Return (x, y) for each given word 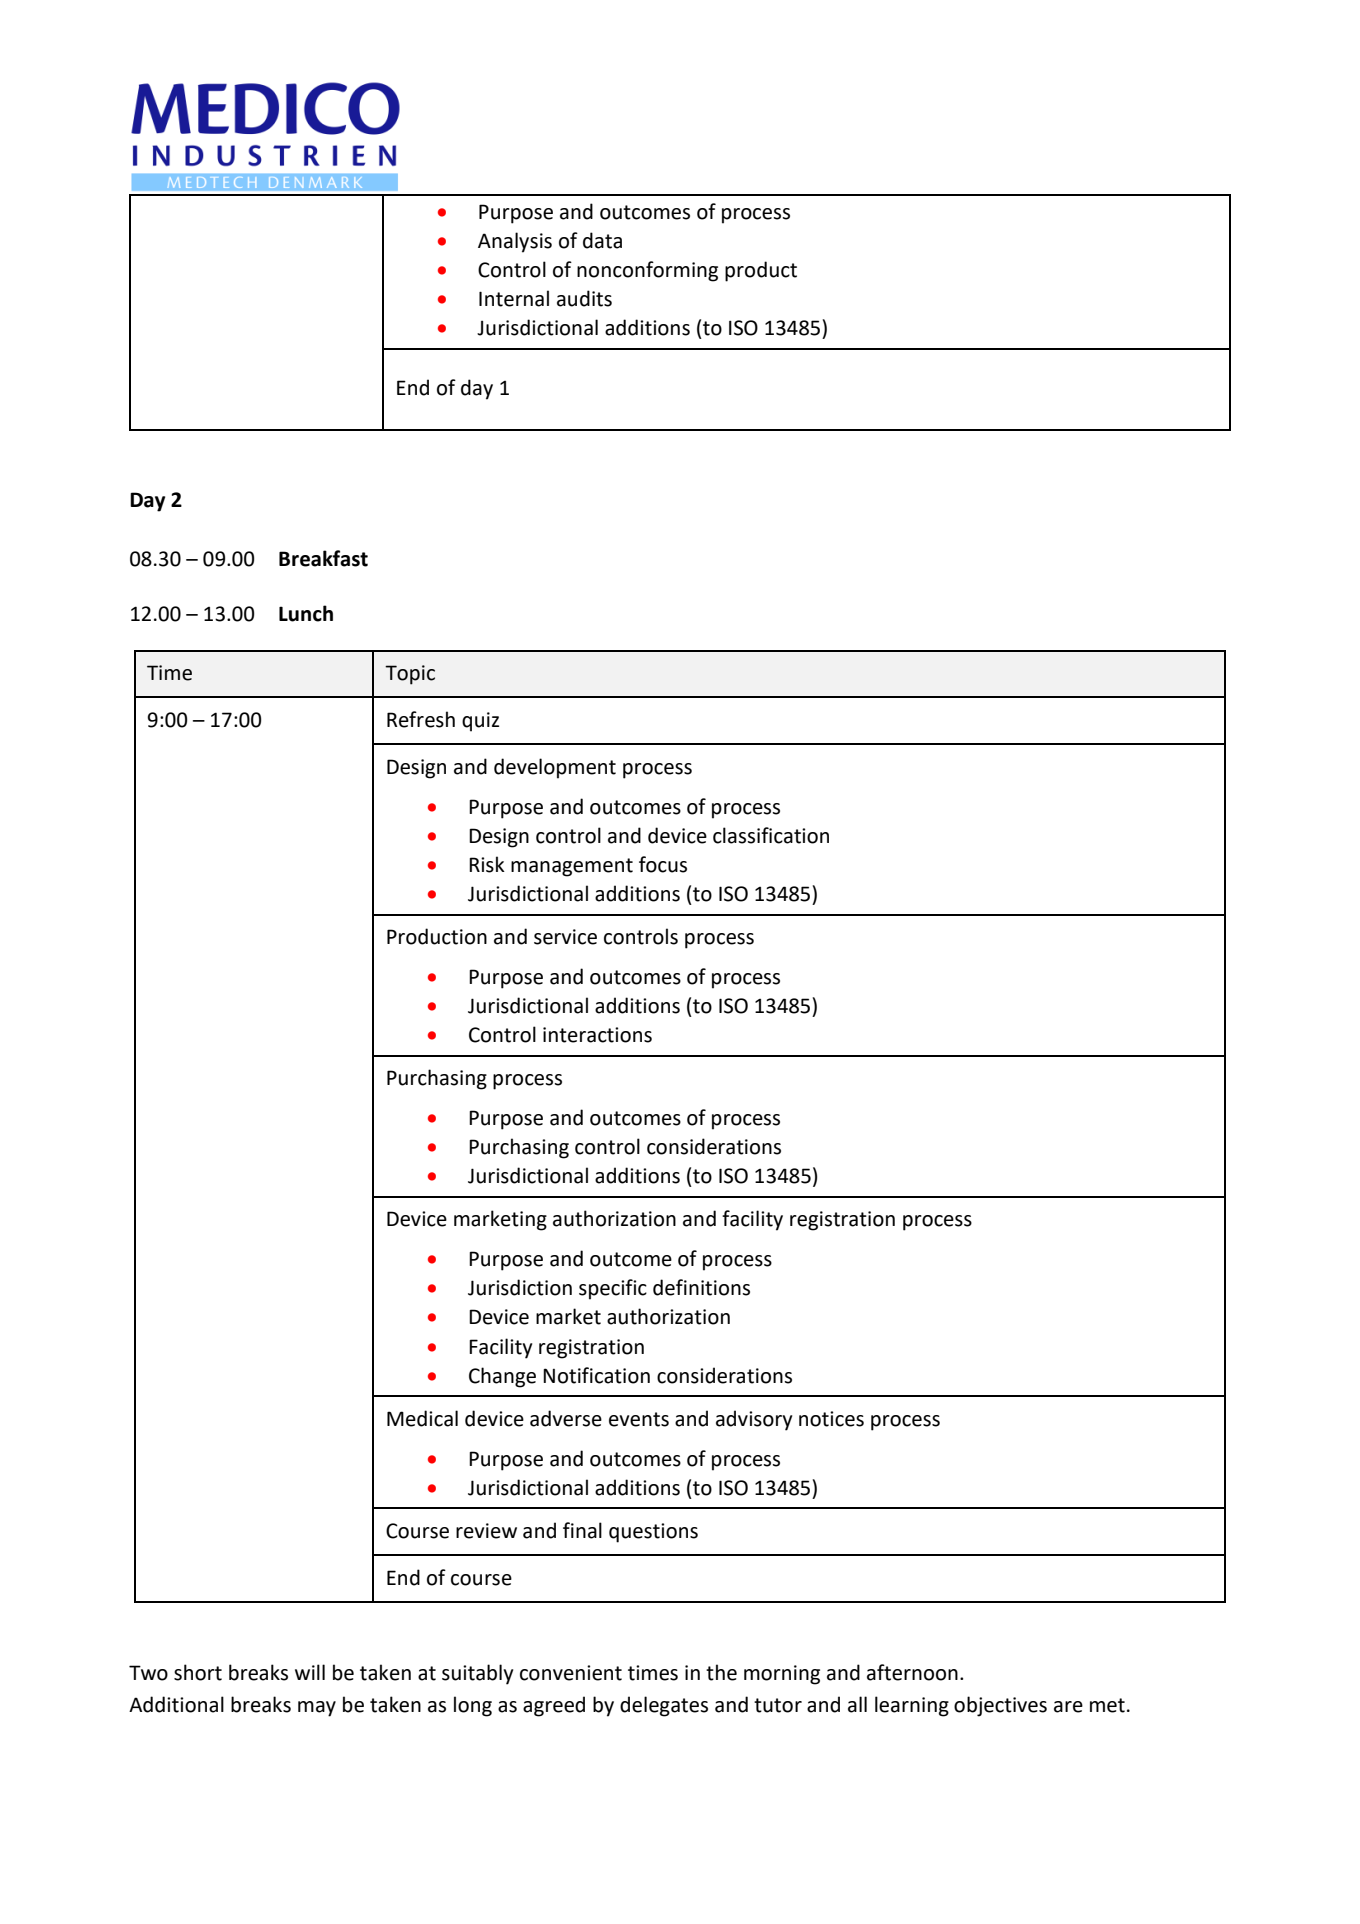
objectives (1000, 1706)
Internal (514, 298)
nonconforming (647, 271)
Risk (487, 864)
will (310, 1672)
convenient (571, 1673)
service (565, 937)
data (602, 240)
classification (771, 835)
